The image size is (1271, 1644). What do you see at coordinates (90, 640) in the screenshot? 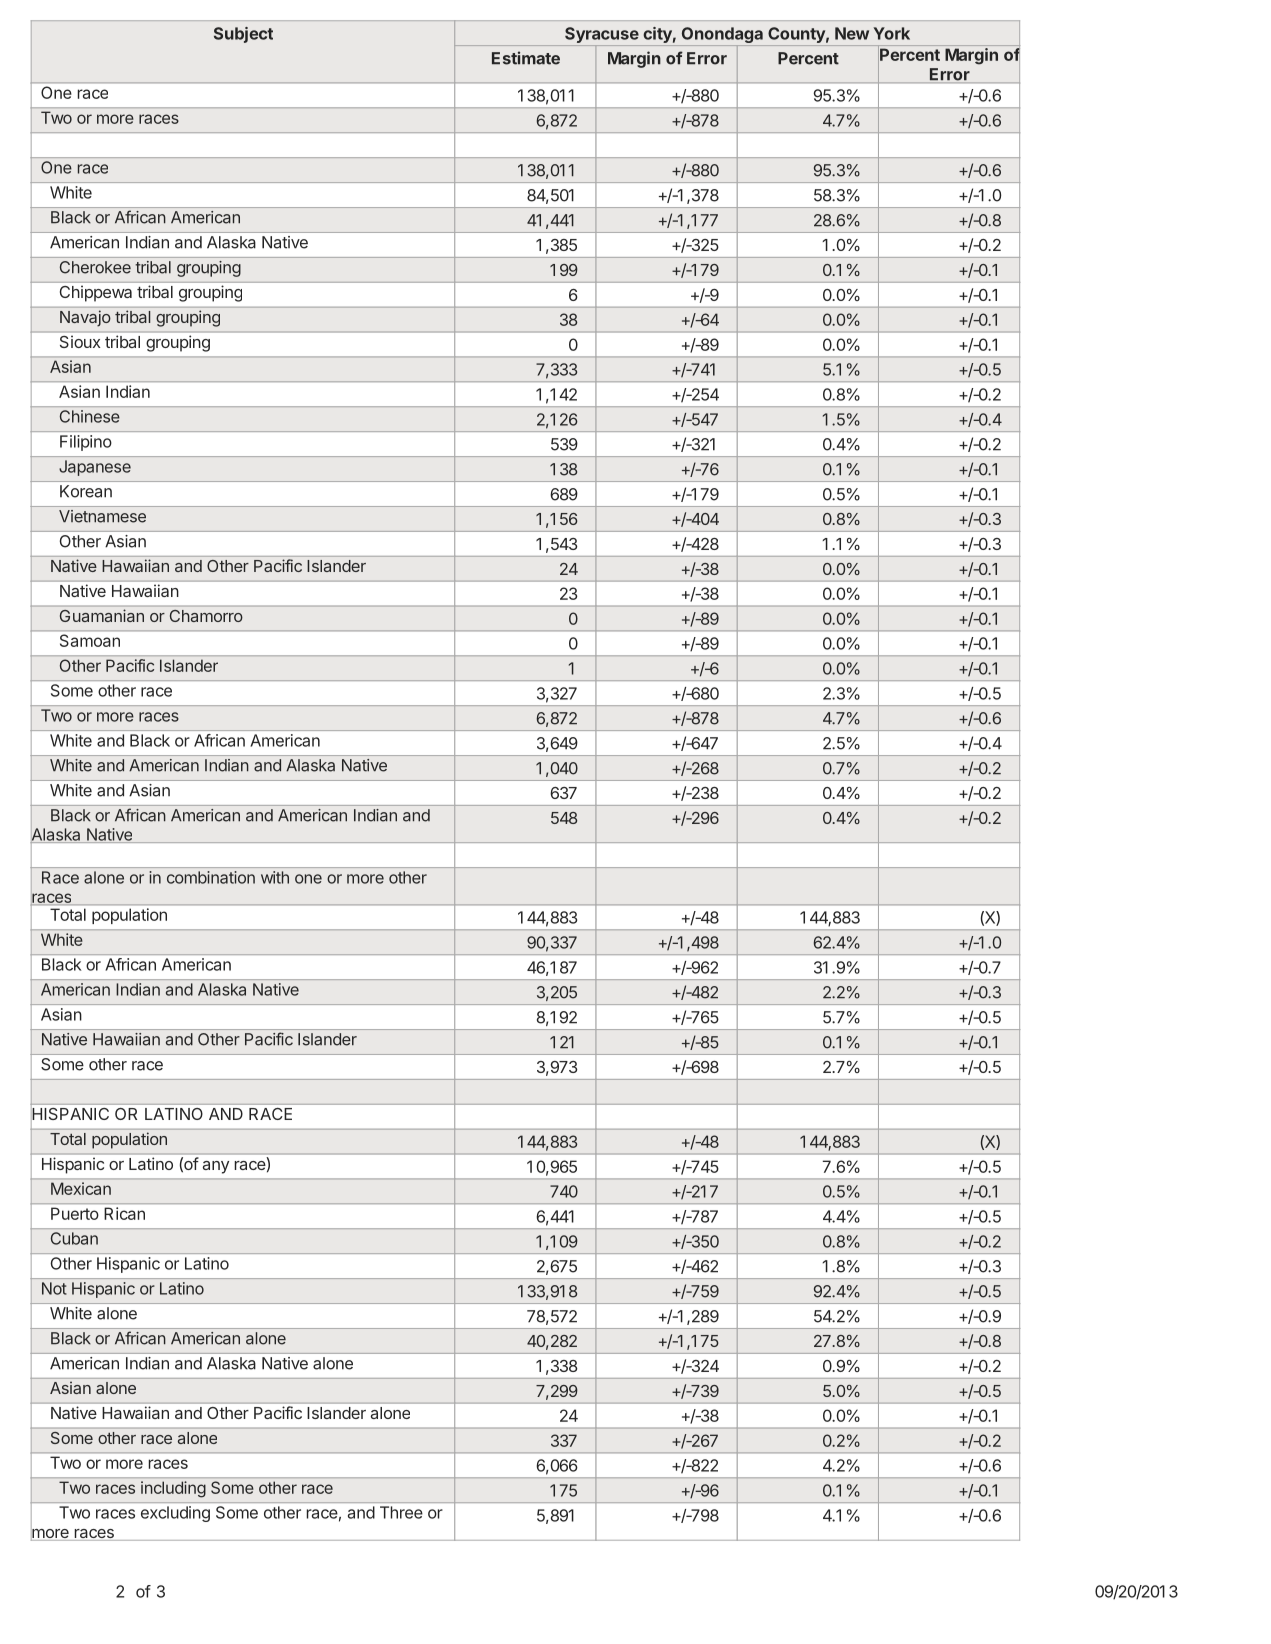
I see `Samoan` at bounding box center [90, 640].
